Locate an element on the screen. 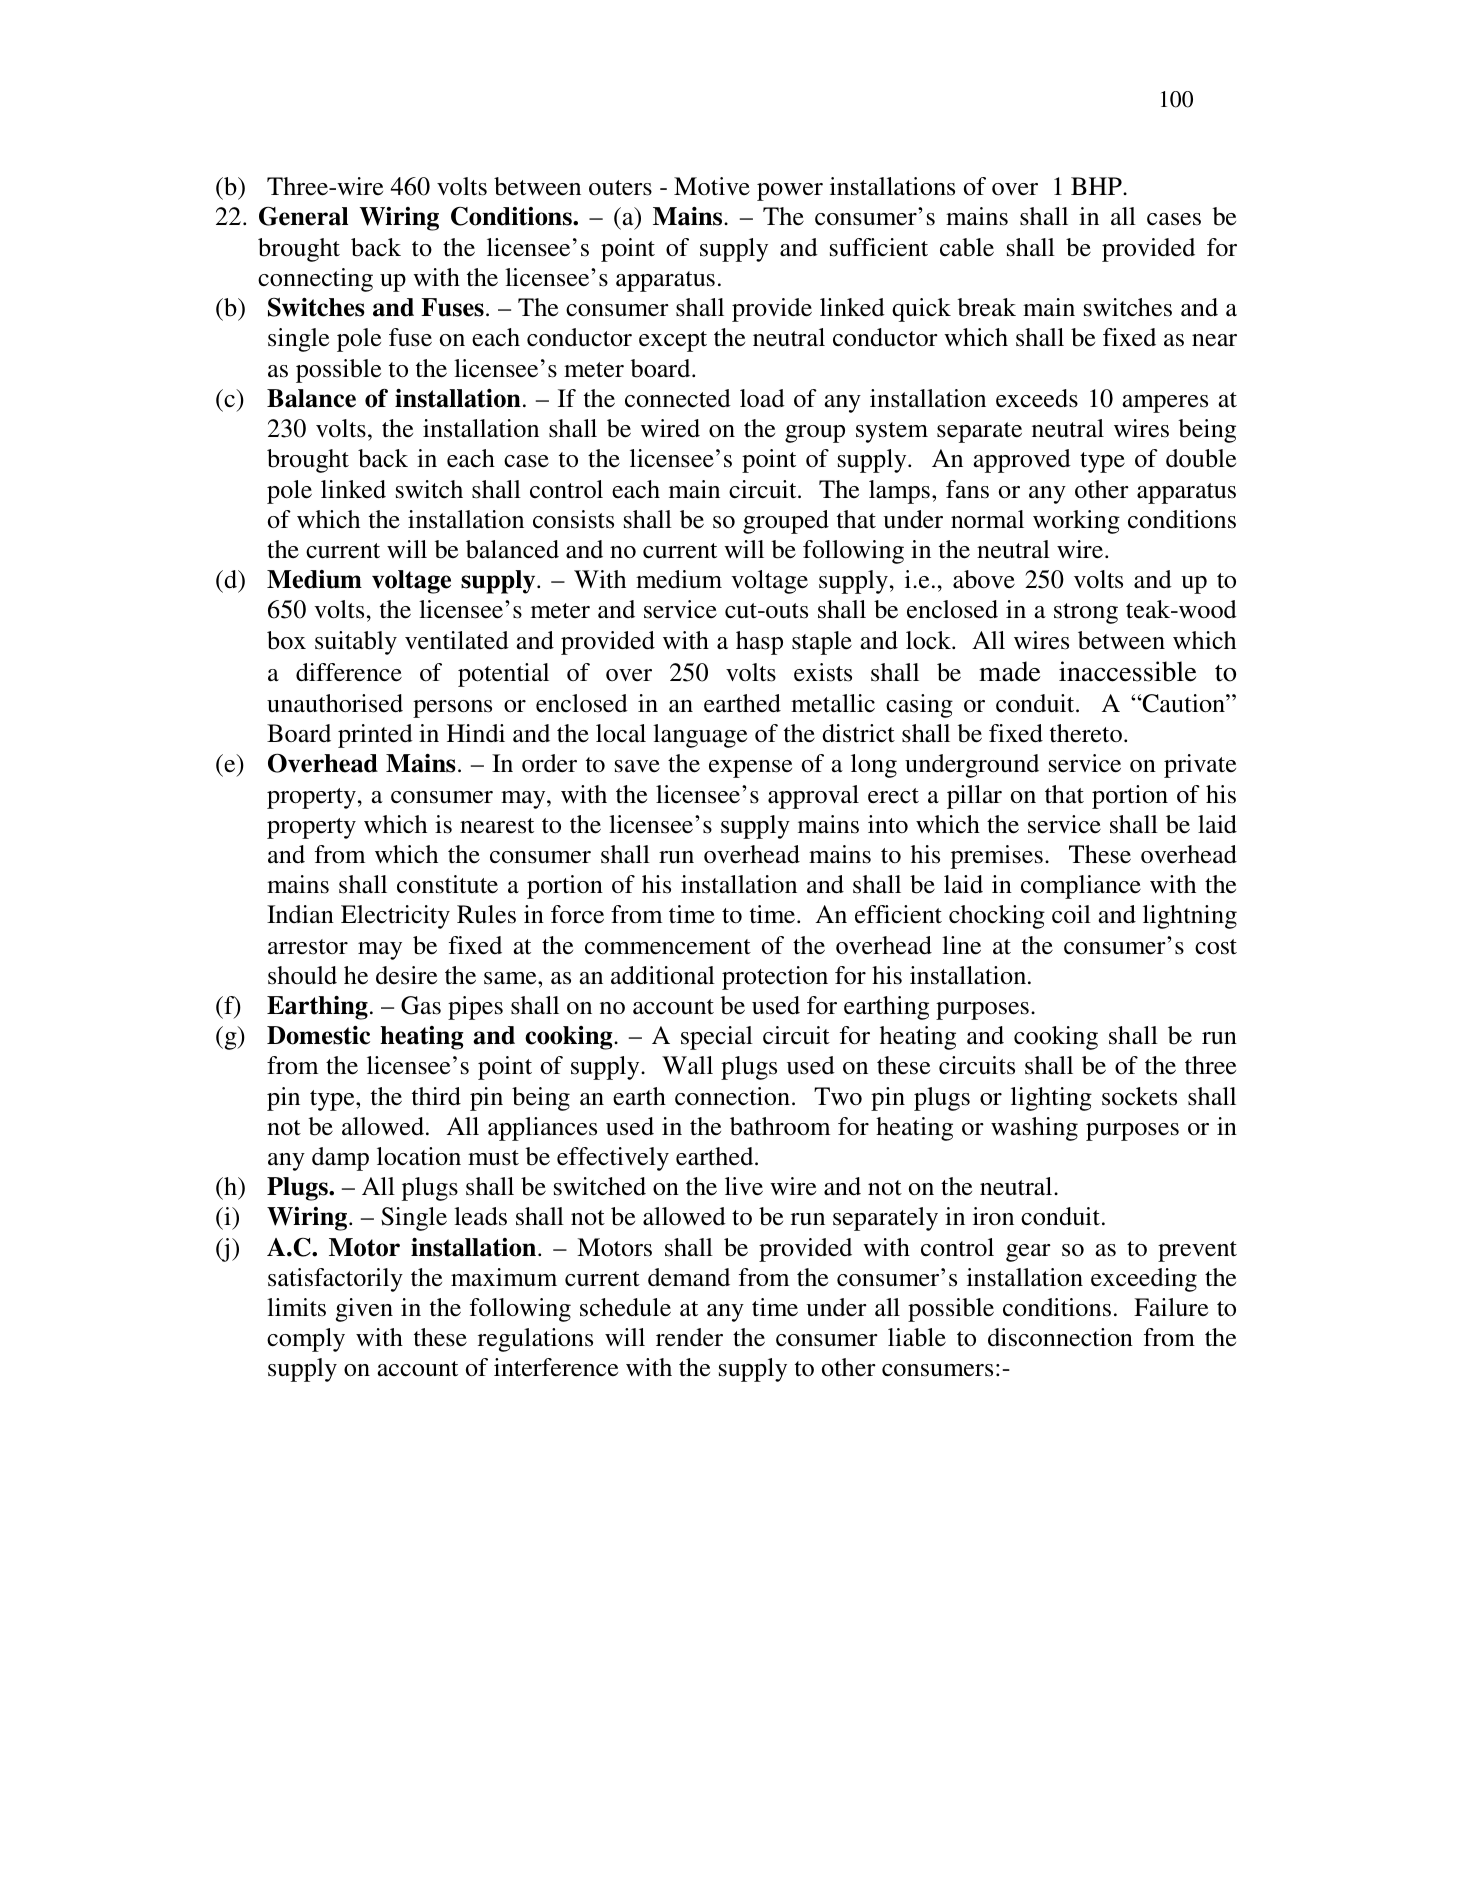  given is located at coordinates (364, 1310).
